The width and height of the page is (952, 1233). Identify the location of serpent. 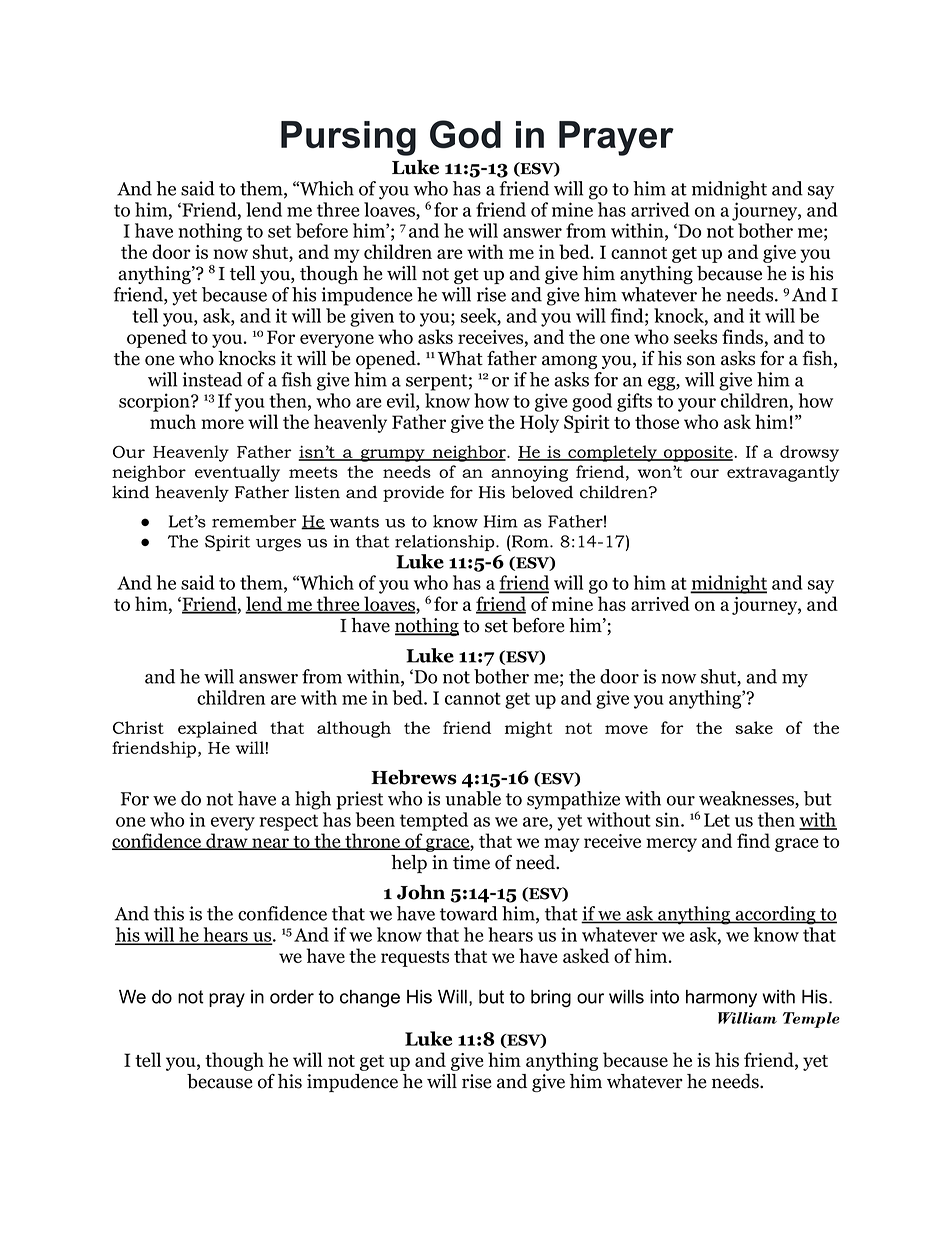
(436, 382).
